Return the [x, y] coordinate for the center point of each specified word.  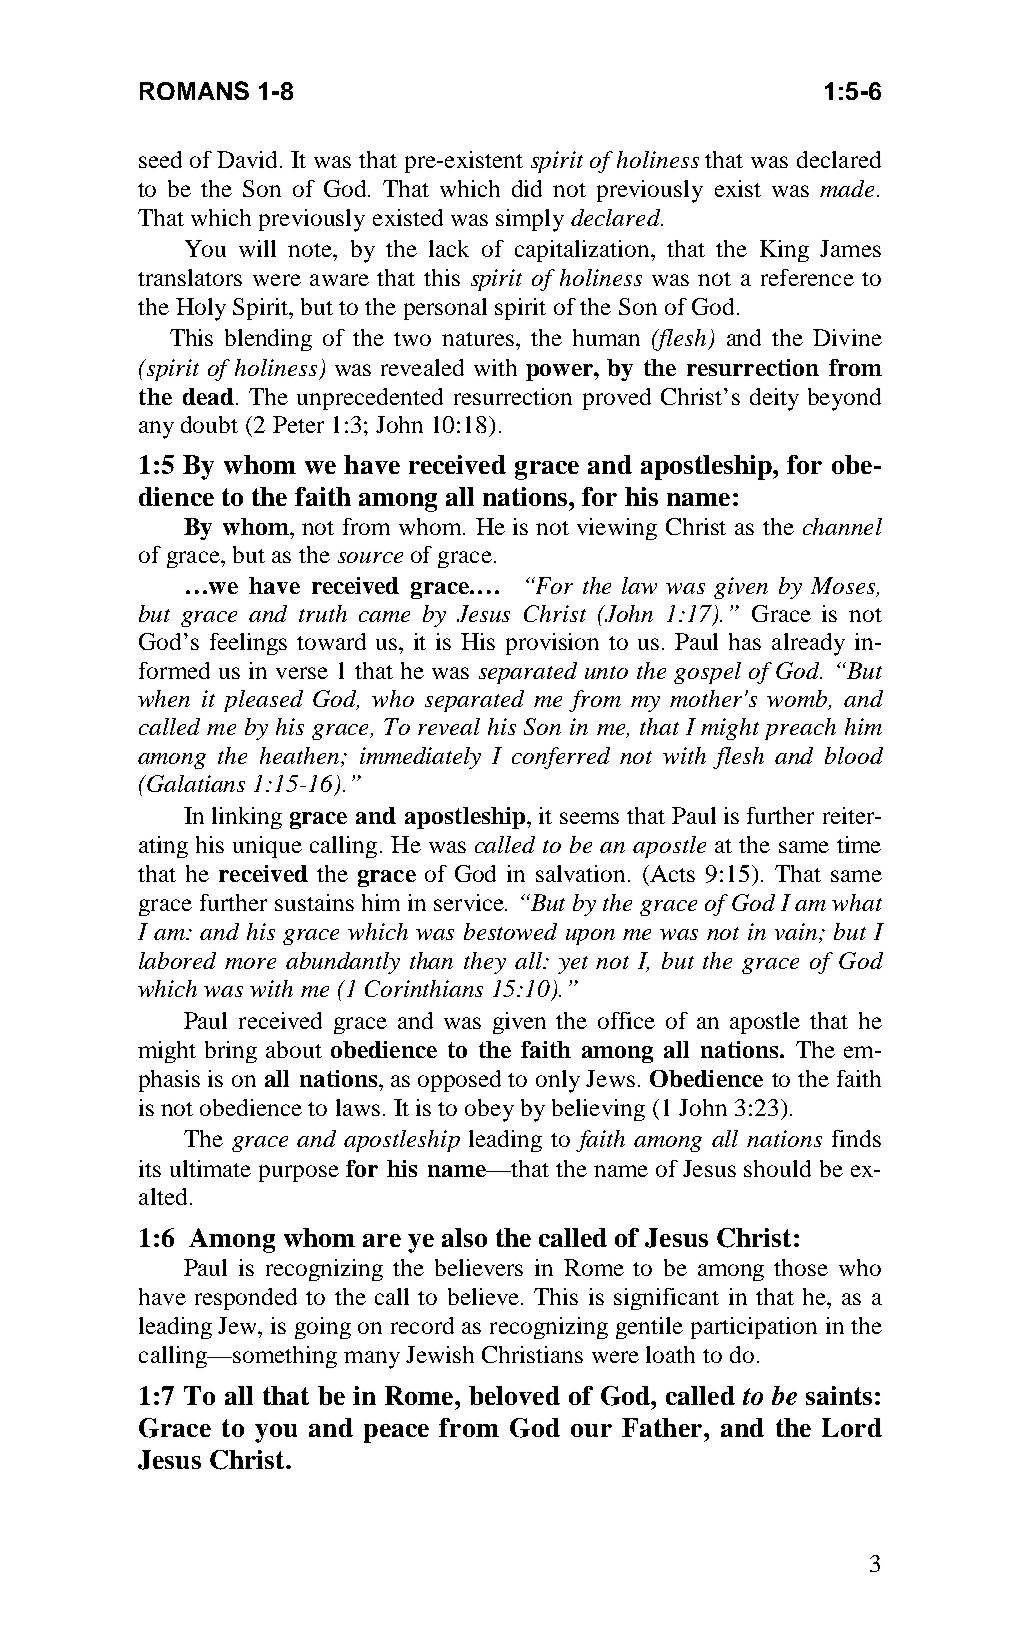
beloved [514, 1395]
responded [246, 1299]
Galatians [196, 783]
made [847, 188]
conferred [561, 758]
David [249, 159]
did [527, 188]
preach [800, 729]
